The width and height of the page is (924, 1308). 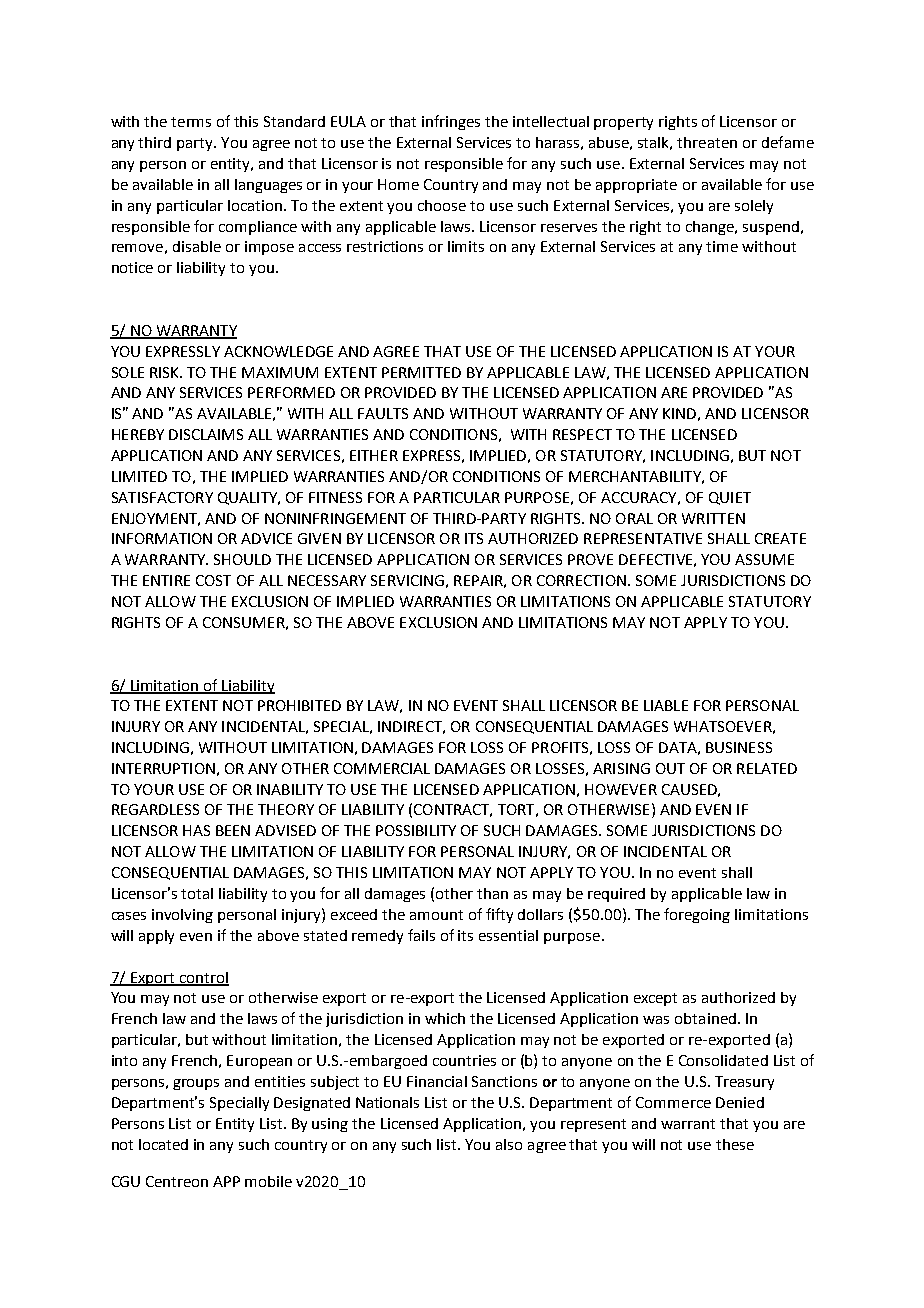 I want to click on amount, so click(x=436, y=915).
